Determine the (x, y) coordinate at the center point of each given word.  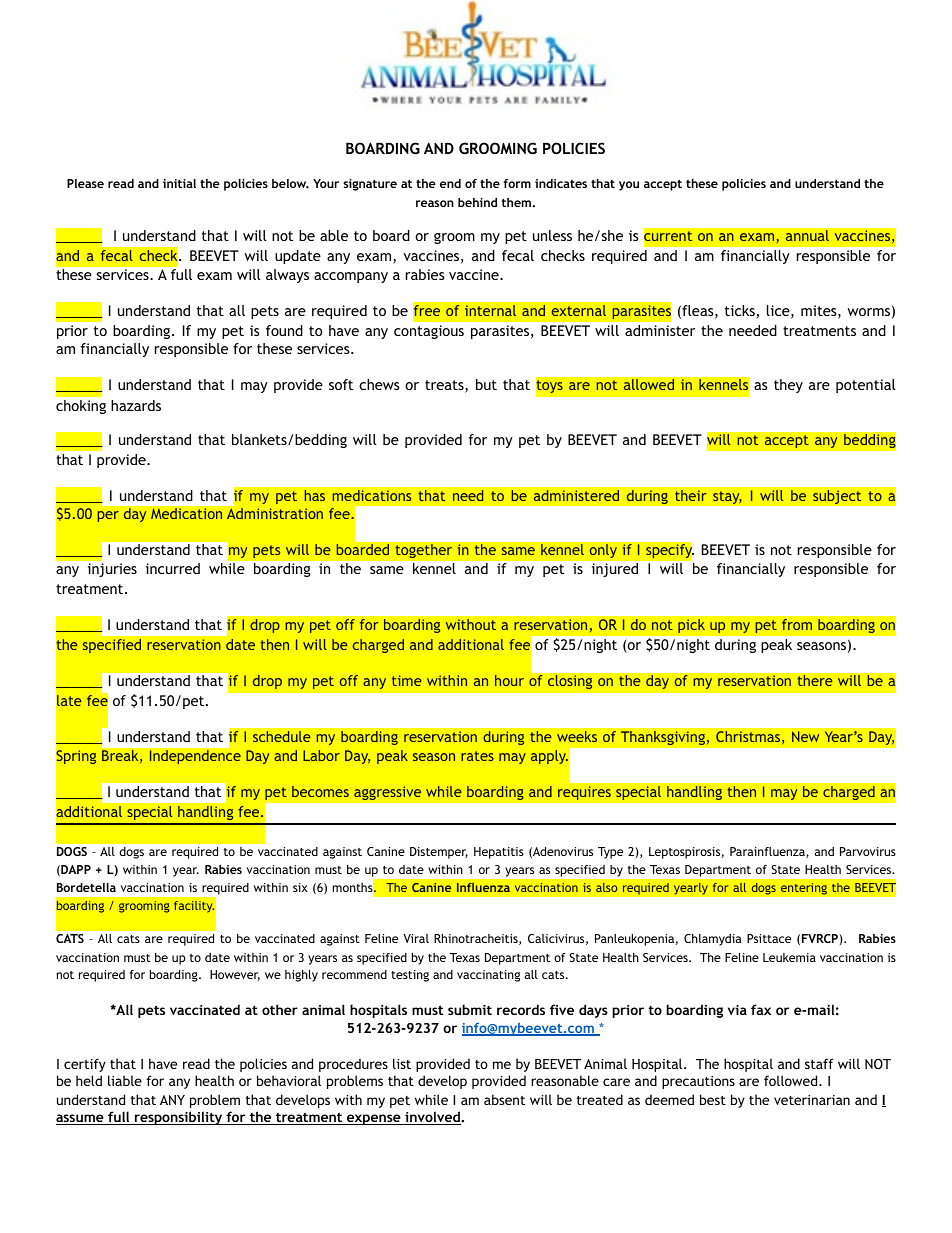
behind (477, 202)
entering (803, 889)
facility (194, 907)
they (788, 386)
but (486, 384)
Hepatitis (499, 853)
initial (179, 183)
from (797, 624)
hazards (136, 405)
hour (509, 680)
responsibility (178, 1118)
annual (807, 236)
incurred (173, 568)
